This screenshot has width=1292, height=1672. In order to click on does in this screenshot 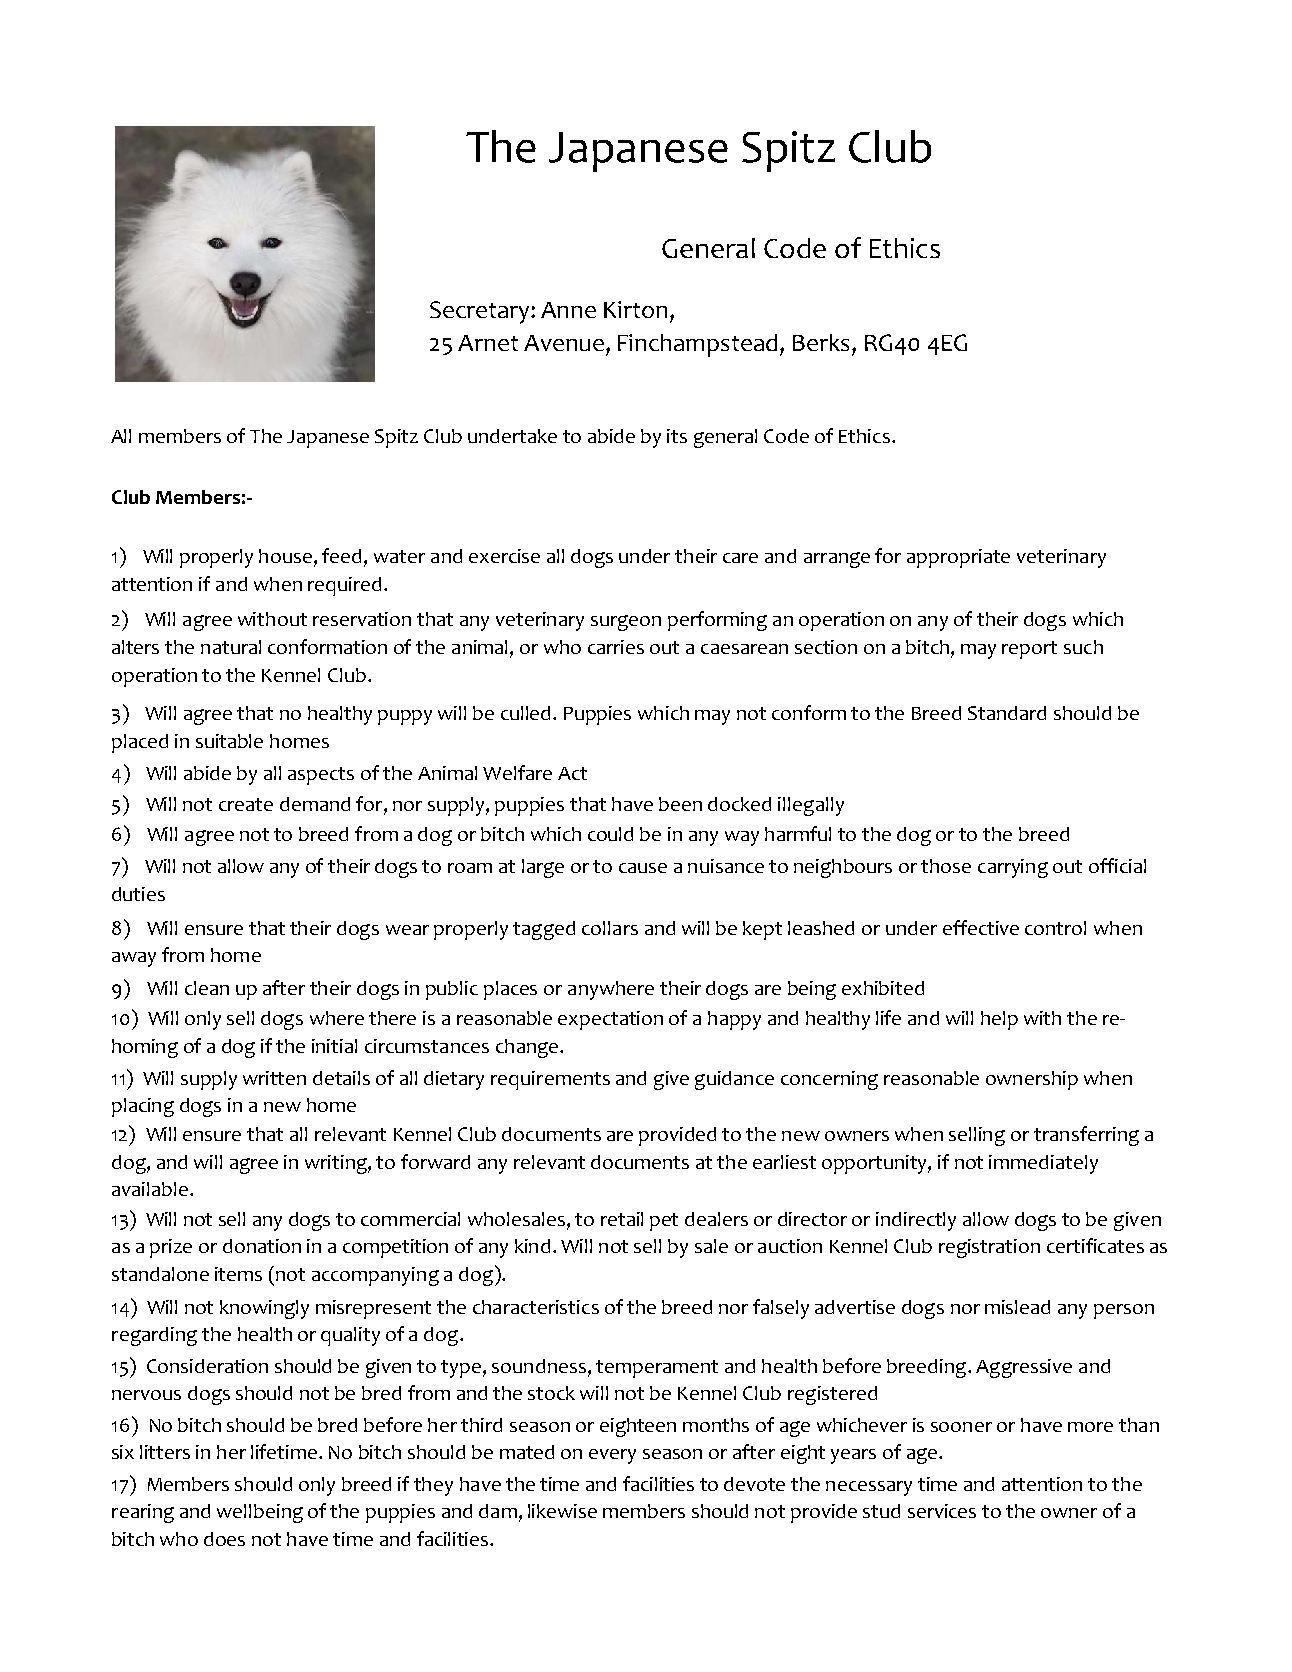, I will do `click(224, 1539)`.
